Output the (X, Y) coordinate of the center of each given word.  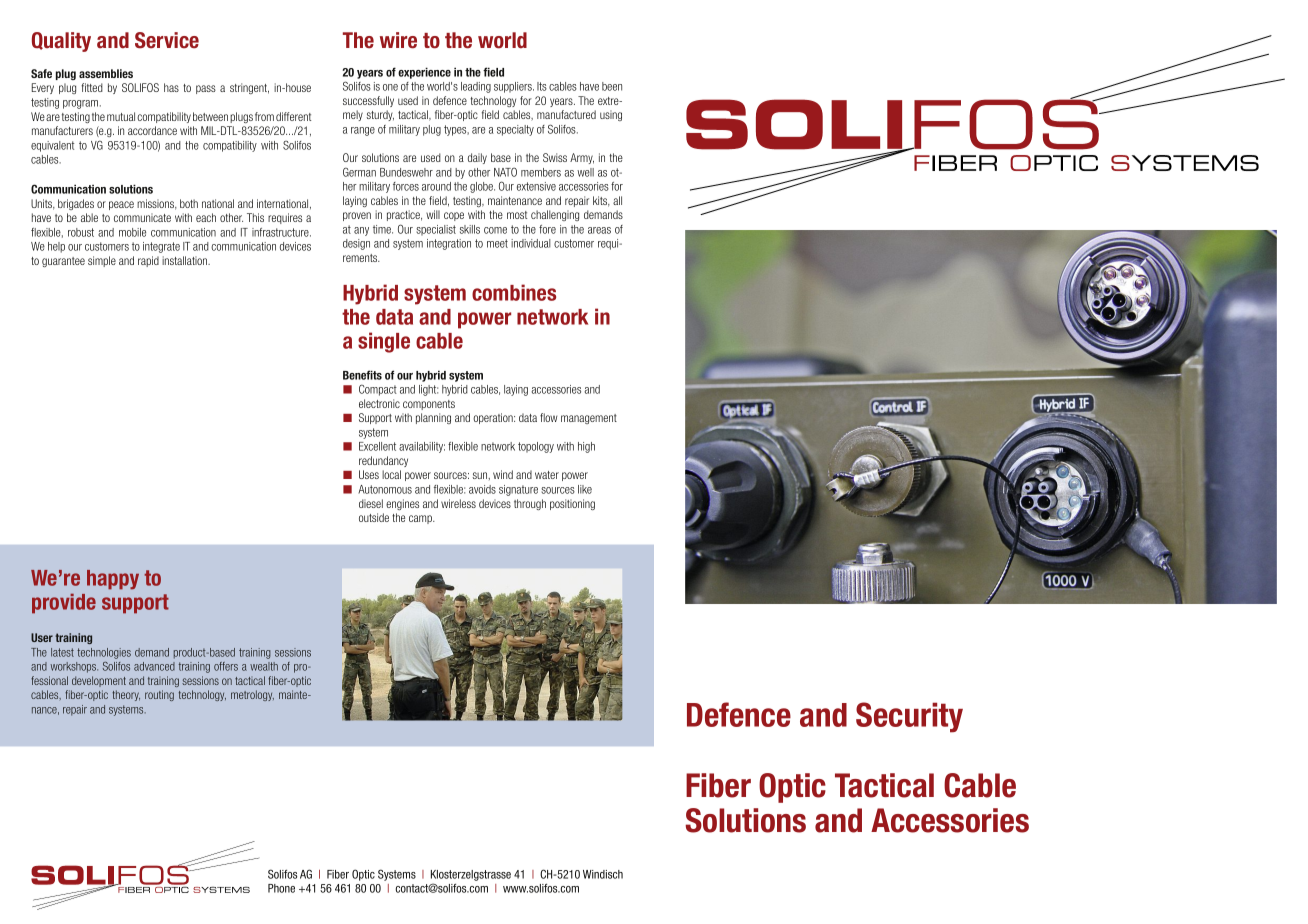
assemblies (106, 73)
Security (909, 717)
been (612, 86)
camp (421, 519)
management (589, 419)
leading (476, 87)
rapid (148, 261)
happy (113, 580)
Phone (281, 888)
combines (514, 292)
